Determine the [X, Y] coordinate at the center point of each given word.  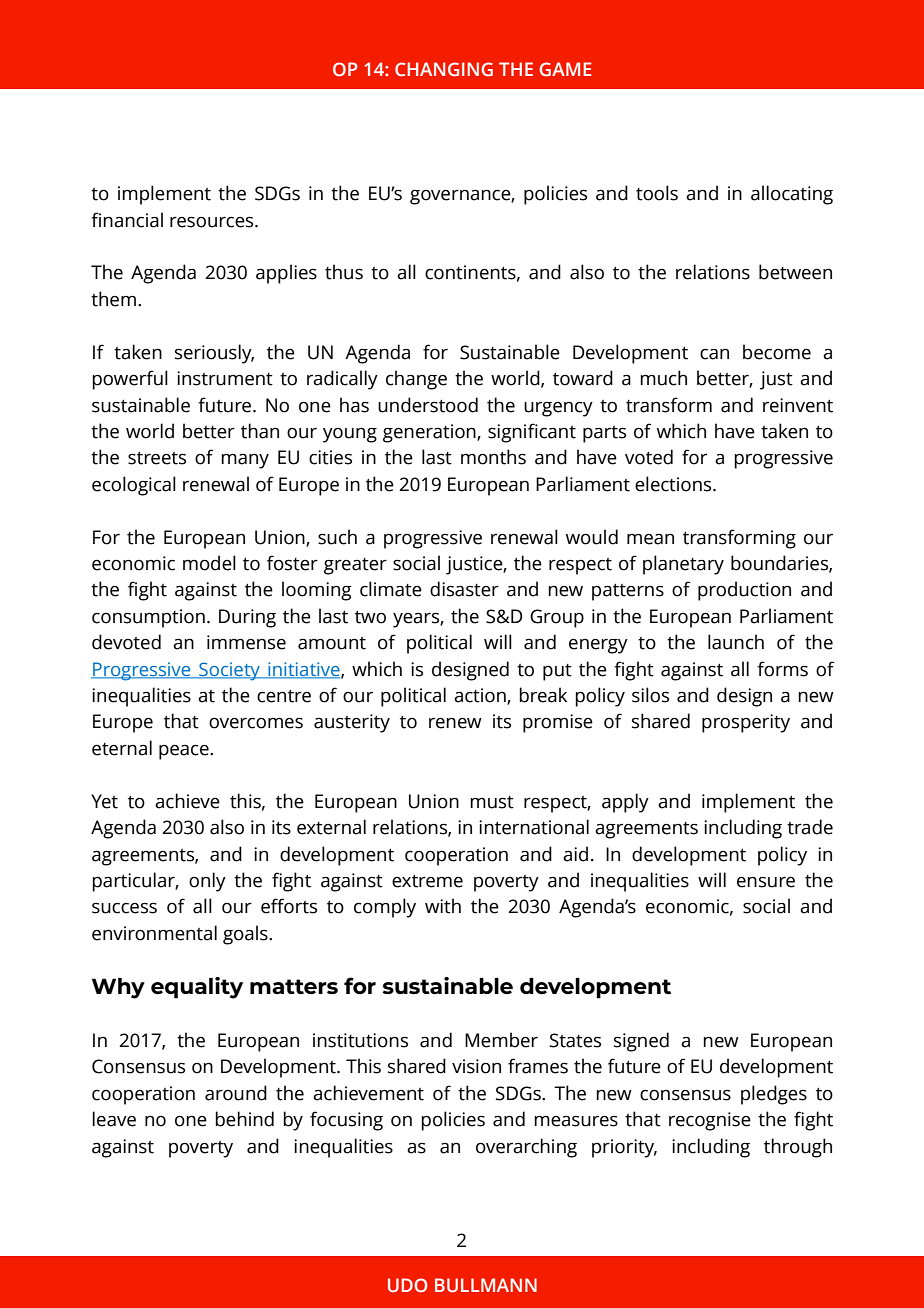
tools [657, 193]
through [798, 1148]
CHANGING [444, 69]
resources [213, 222]
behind [244, 1119]
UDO [408, 1285]
